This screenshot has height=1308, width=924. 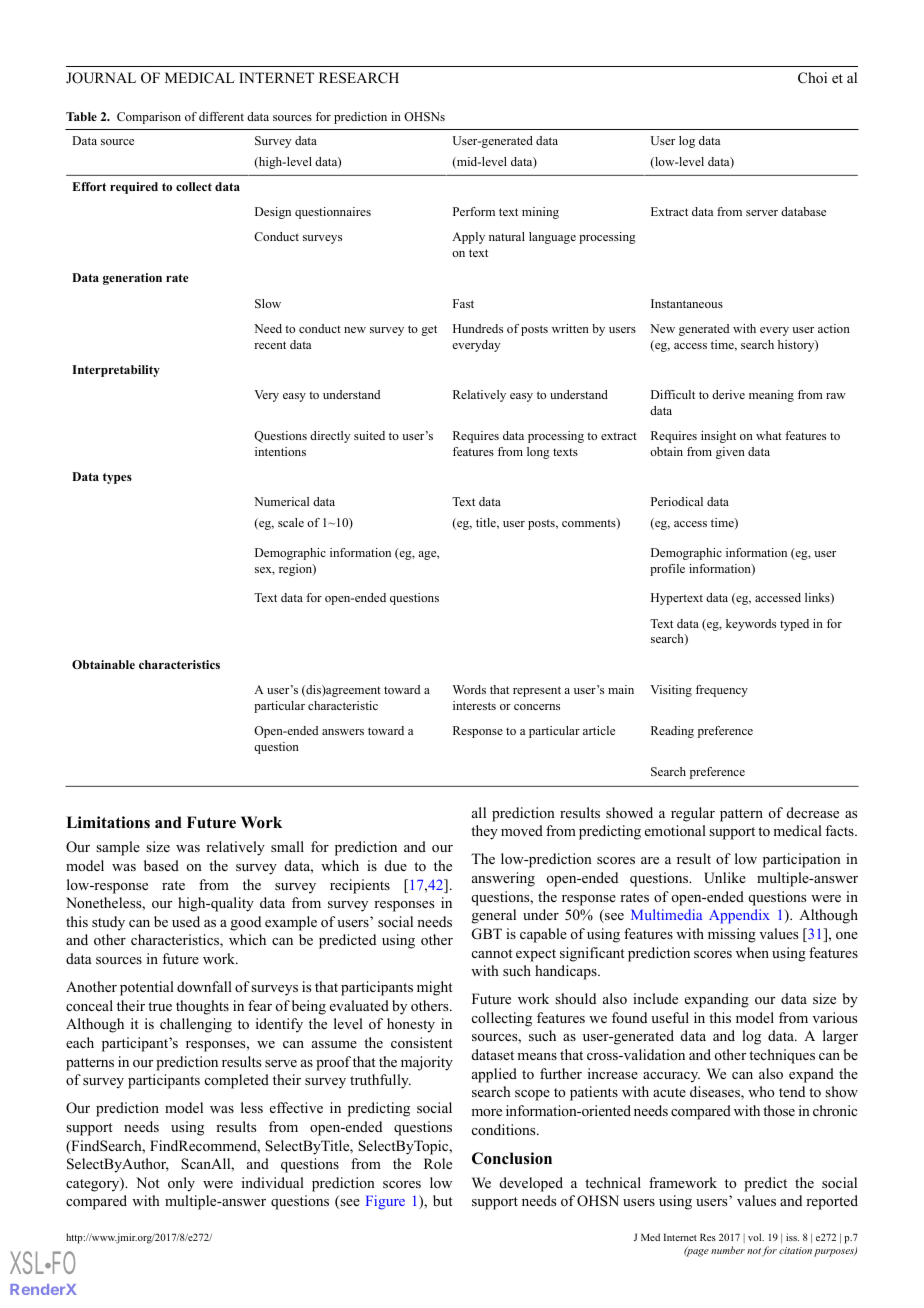 I want to click on interests, so click(x=474, y=705).
